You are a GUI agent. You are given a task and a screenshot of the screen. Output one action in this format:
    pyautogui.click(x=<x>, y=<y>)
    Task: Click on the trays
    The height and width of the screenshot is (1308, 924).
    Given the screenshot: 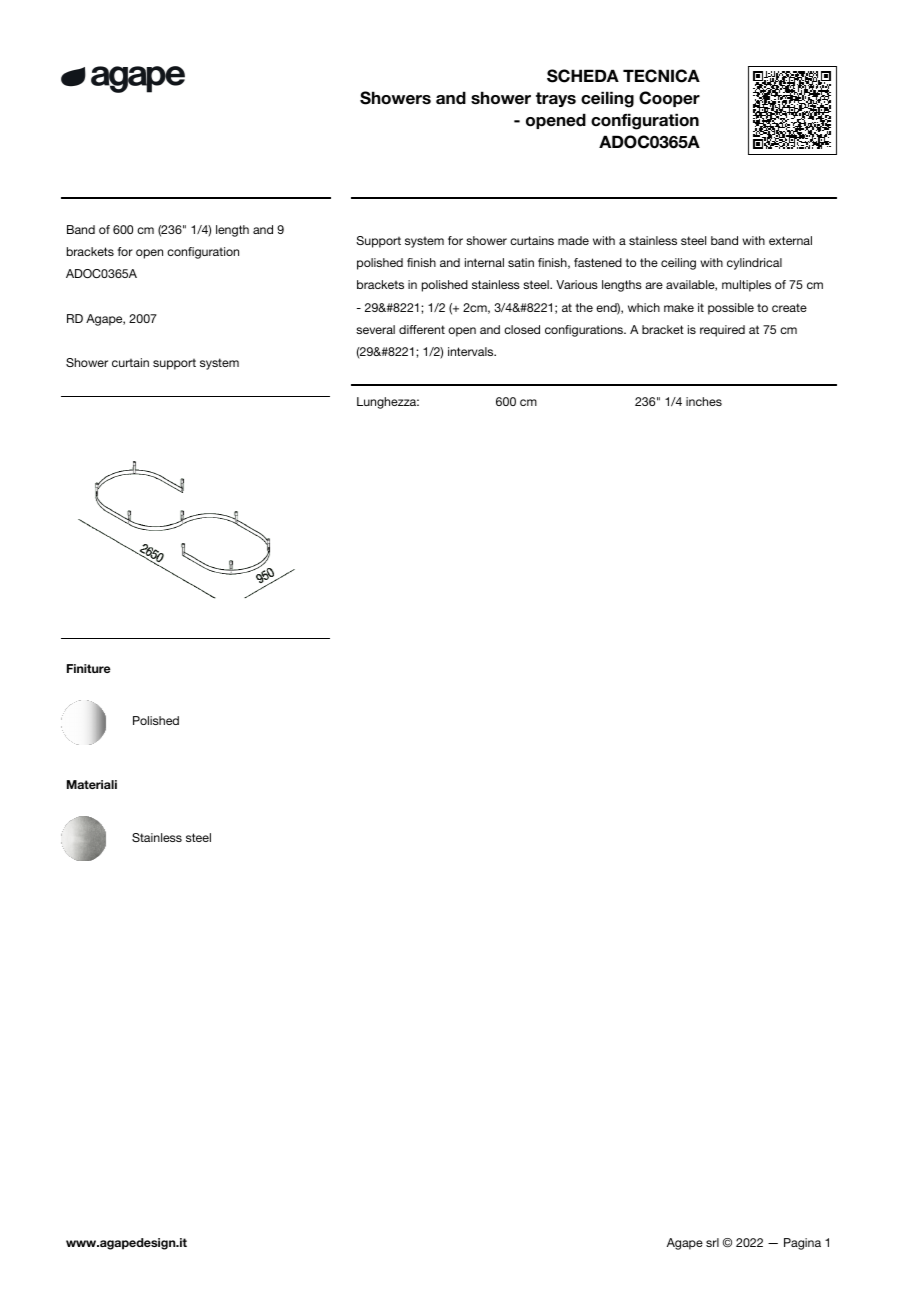 What is the action you would take?
    pyautogui.click(x=556, y=99)
